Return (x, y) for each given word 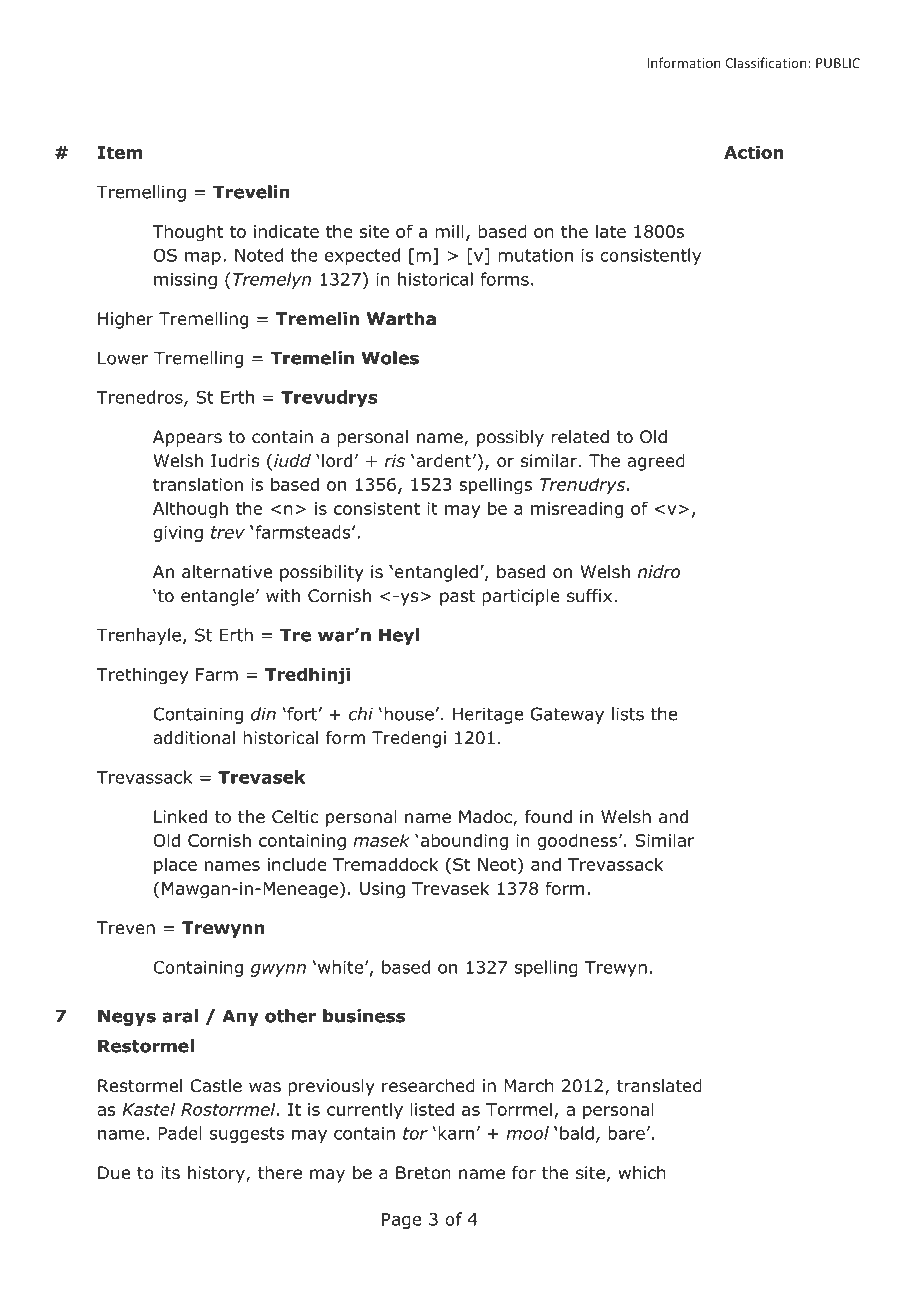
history (217, 1174)
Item (119, 152)
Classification (767, 62)
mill (449, 231)
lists (628, 714)
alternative (227, 572)
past (457, 598)
